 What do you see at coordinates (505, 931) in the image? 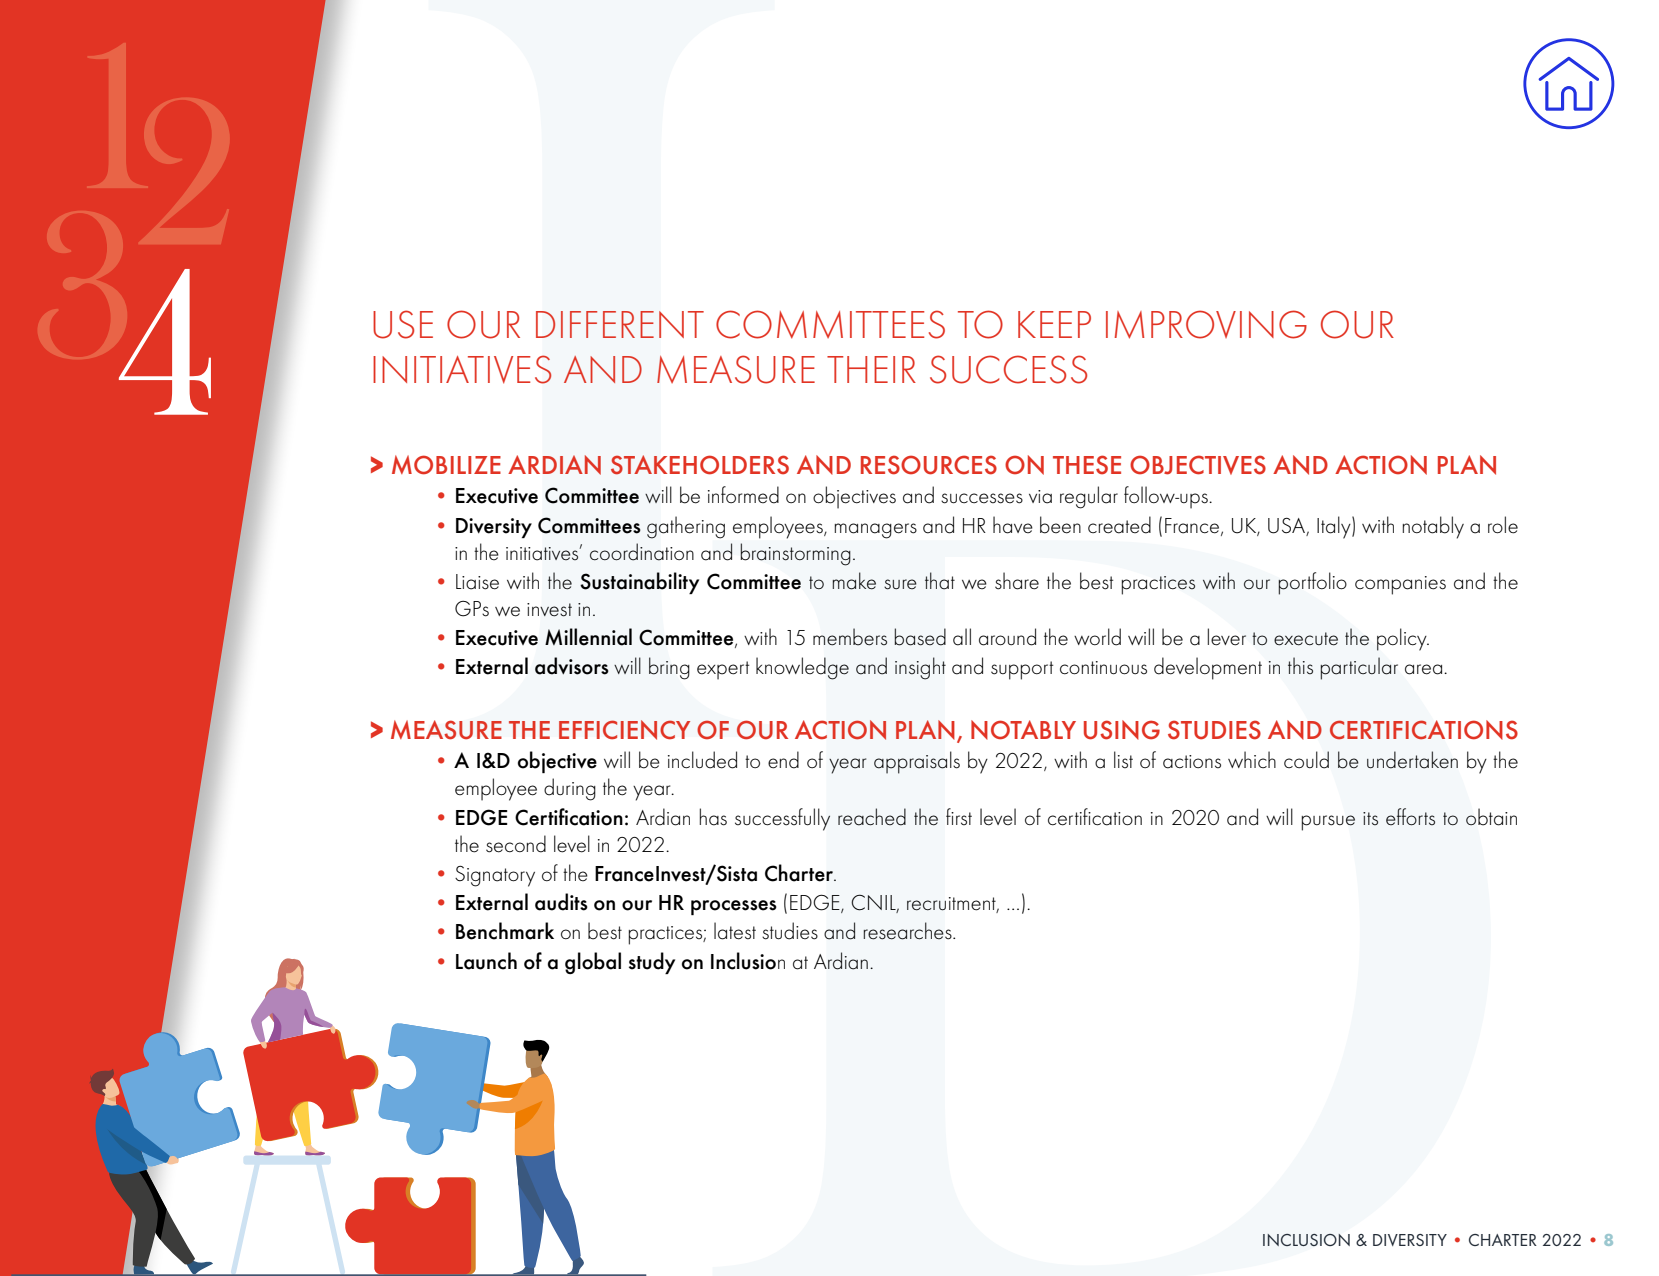
I see `Benchmark` at bounding box center [505, 931].
